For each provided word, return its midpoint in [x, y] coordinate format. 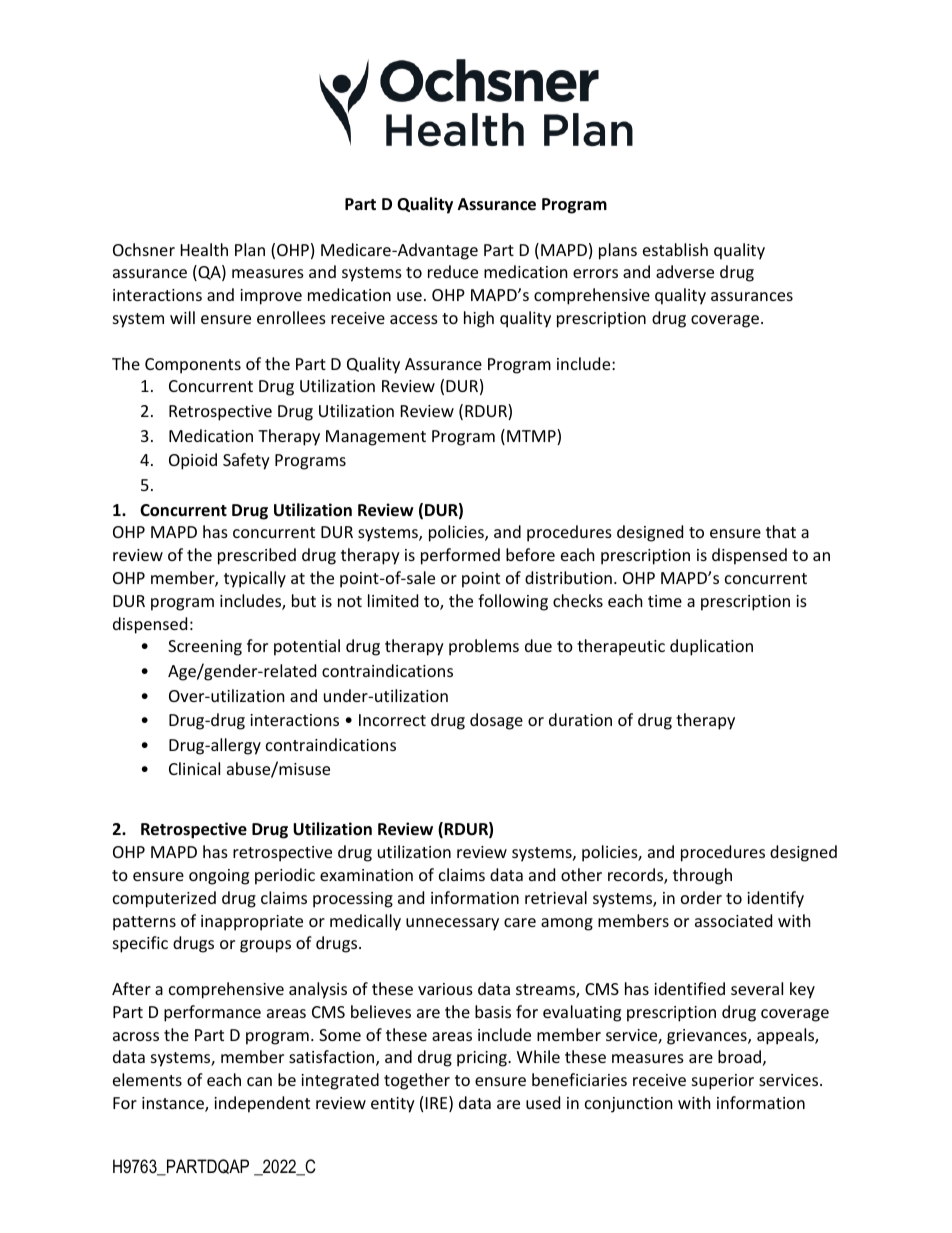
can [259, 1081]
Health [204, 249]
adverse [685, 271]
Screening [205, 648]
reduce [453, 271]
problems [484, 647]
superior [723, 1082]
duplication [711, 647]
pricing [483, 1059]
